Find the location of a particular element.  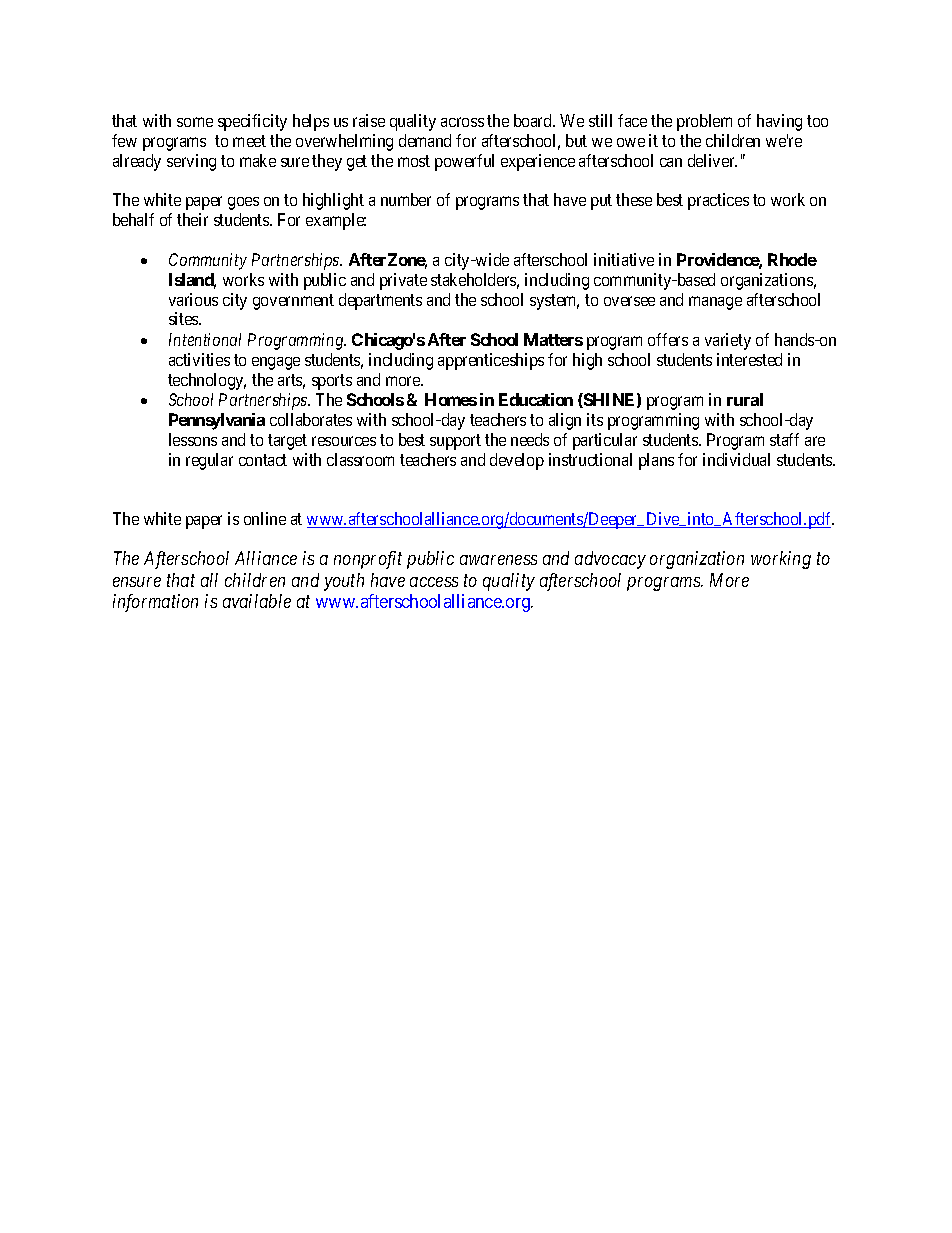

across is located at coordinates (462, 122).
